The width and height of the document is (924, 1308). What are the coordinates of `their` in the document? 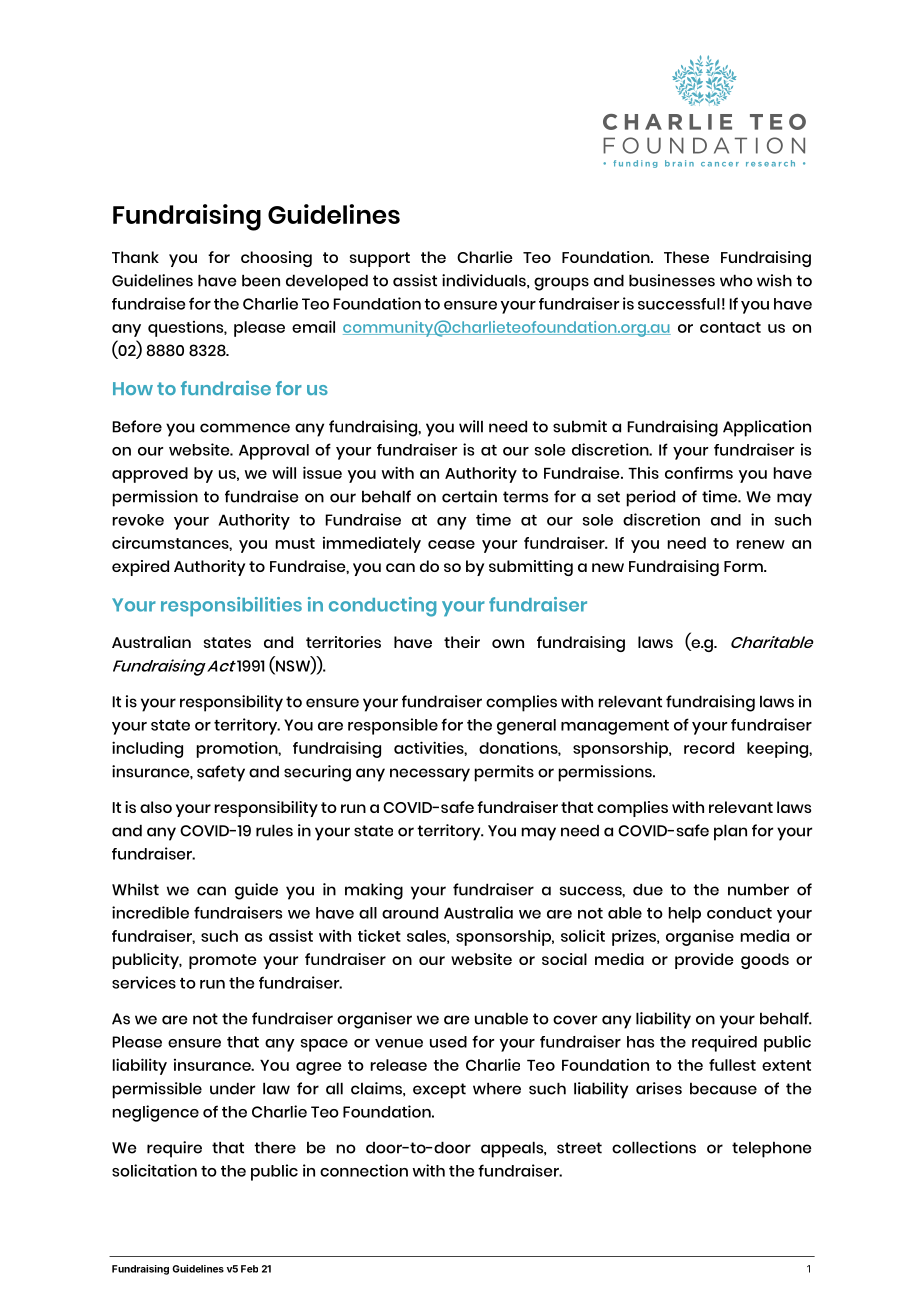 It's located at (462, 642).
